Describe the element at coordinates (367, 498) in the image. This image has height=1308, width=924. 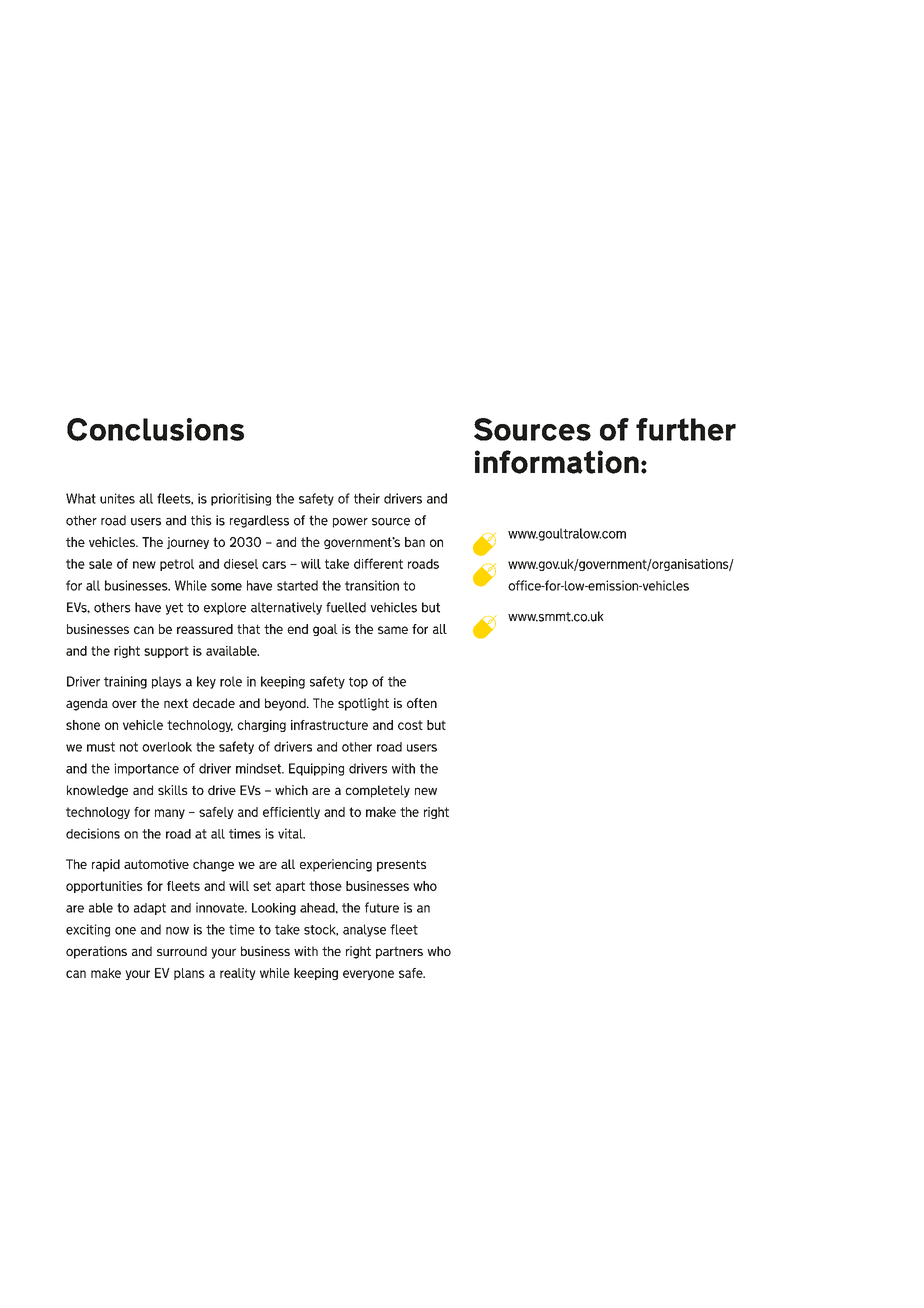
I see `their` at that location.
